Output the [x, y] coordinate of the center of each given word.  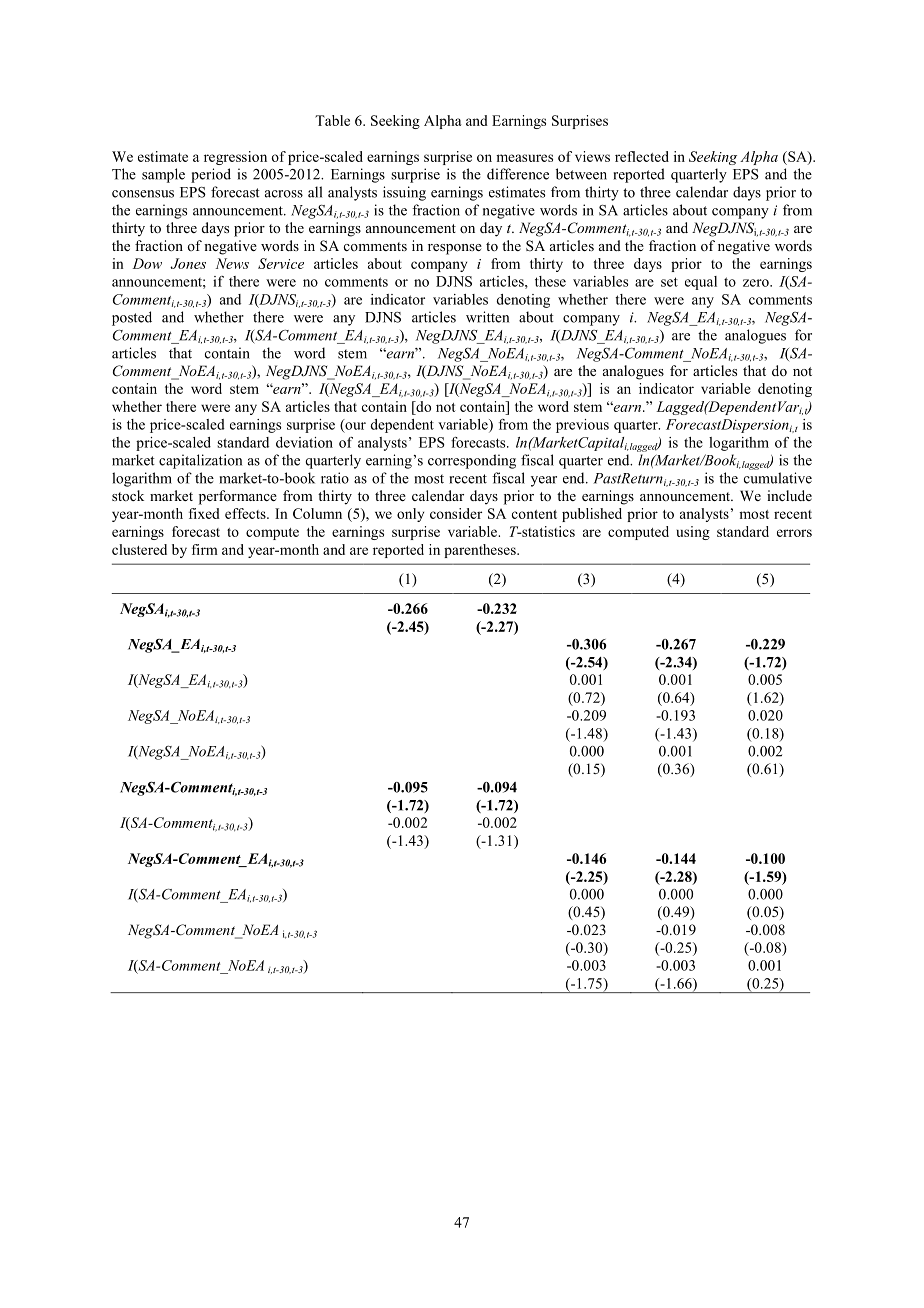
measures [524, 158]
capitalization [200, 461]
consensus [143, 194]
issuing [404, 193]
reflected [642, 156]
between [581, 174]
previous [582, 426]
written [487, 317]
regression [235, 158]
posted [132, 318]
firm [205, 549]
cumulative [778, 478]
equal [701, 283]
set [669, 282]
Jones [188, 263]
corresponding [472, 461]
